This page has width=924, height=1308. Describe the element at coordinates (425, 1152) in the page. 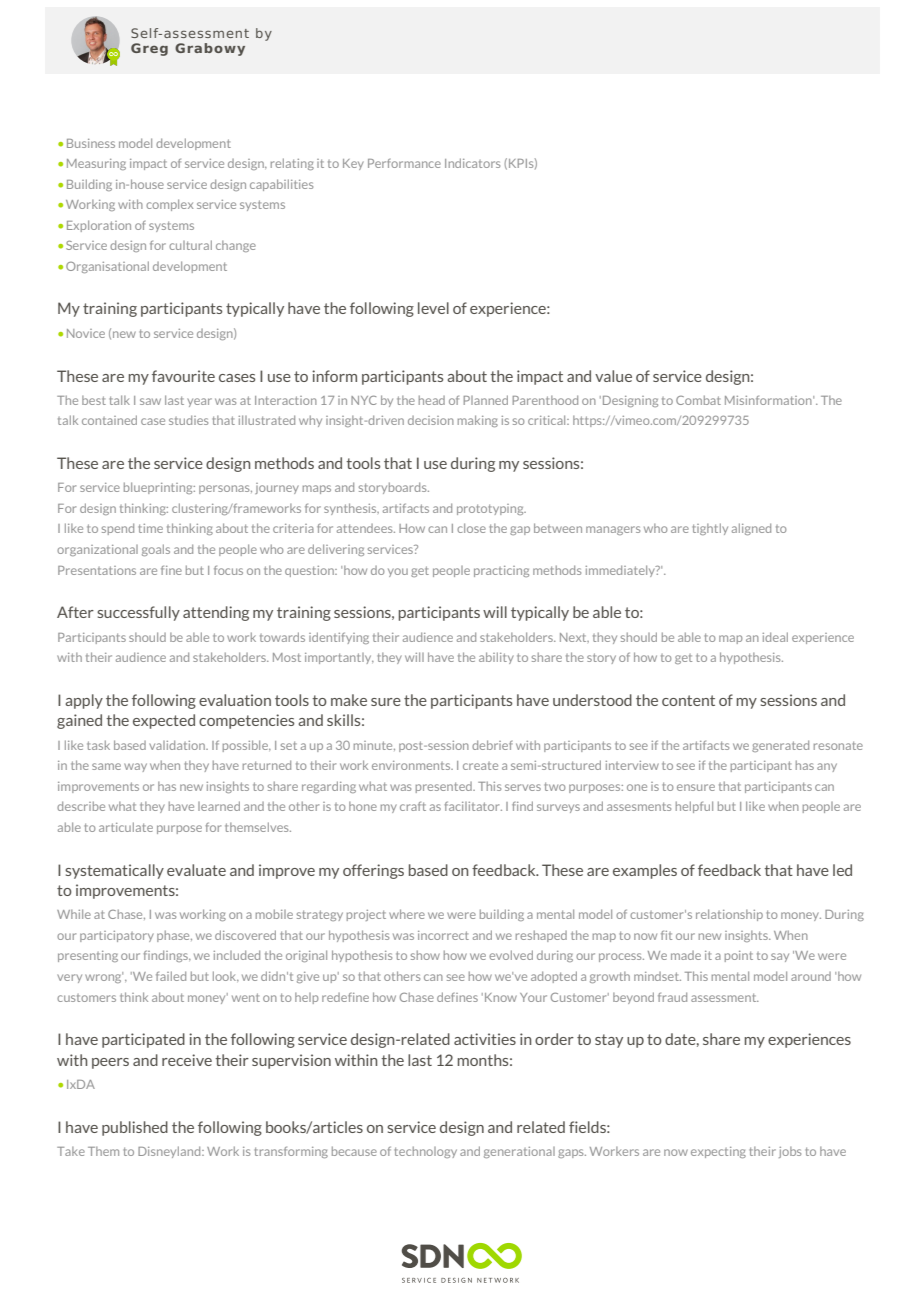

I see `technology` at that location.
